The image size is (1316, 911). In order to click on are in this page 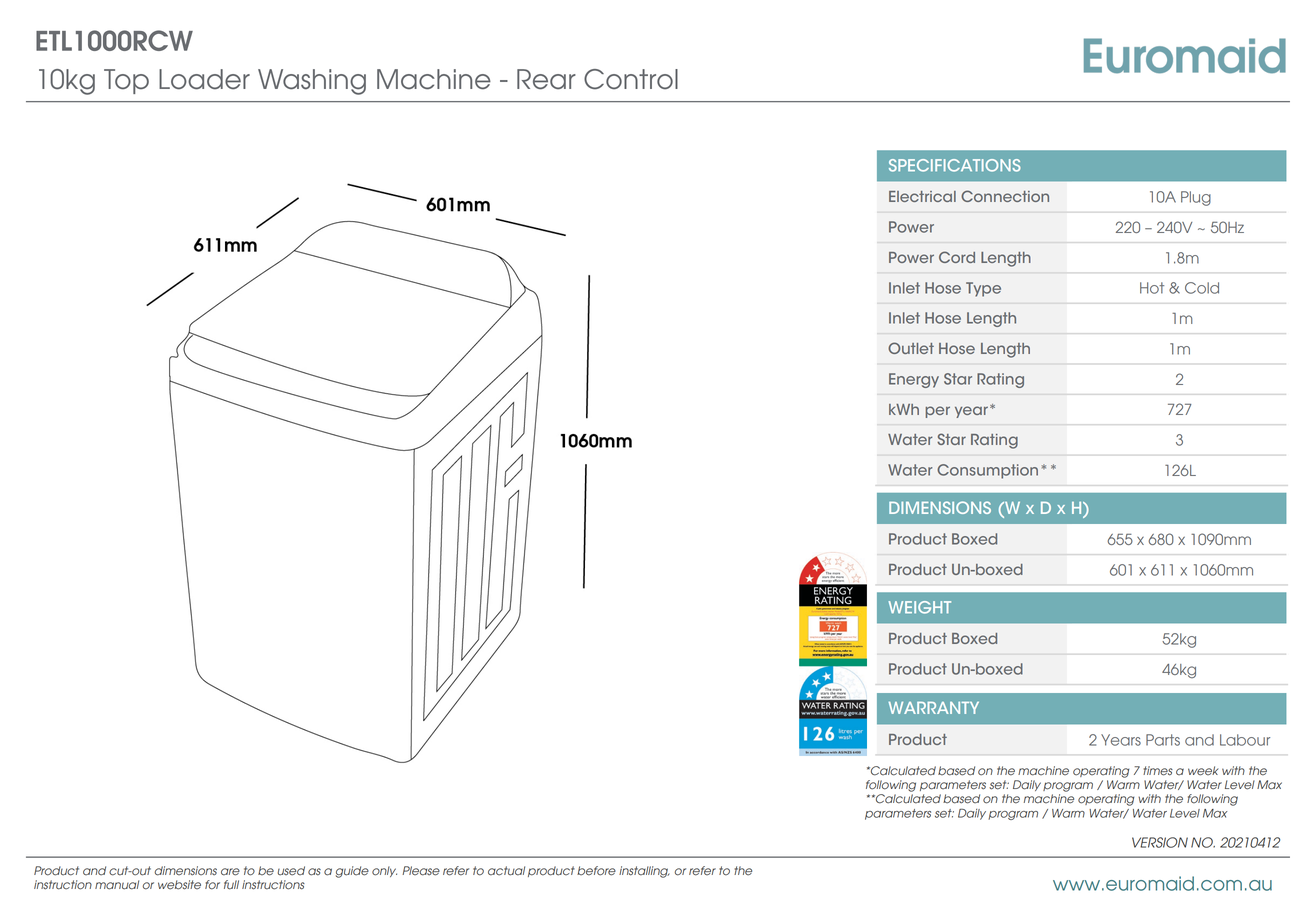, I will do `click(230, 872)`.
